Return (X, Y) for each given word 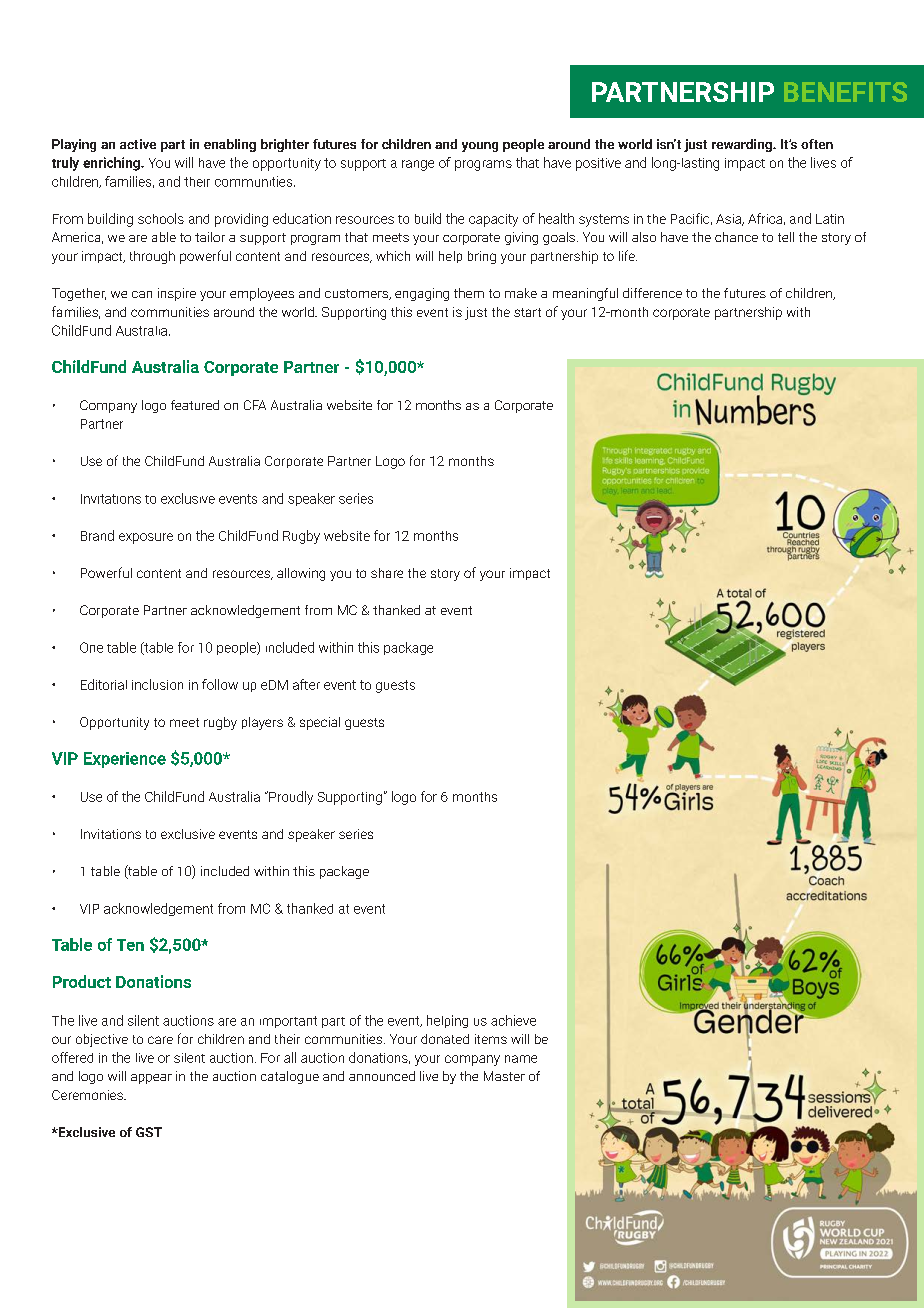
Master (504, 1076)
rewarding (743, 145)
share (387, 573)
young (480, 147)
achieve (513, 1020)
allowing (301, 574)
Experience (125, 760)
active (138, 144)
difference (652, 293)
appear (151, 1079)
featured (195, 405)
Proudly (290, 798)
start (527, 312)
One (91, 647)
